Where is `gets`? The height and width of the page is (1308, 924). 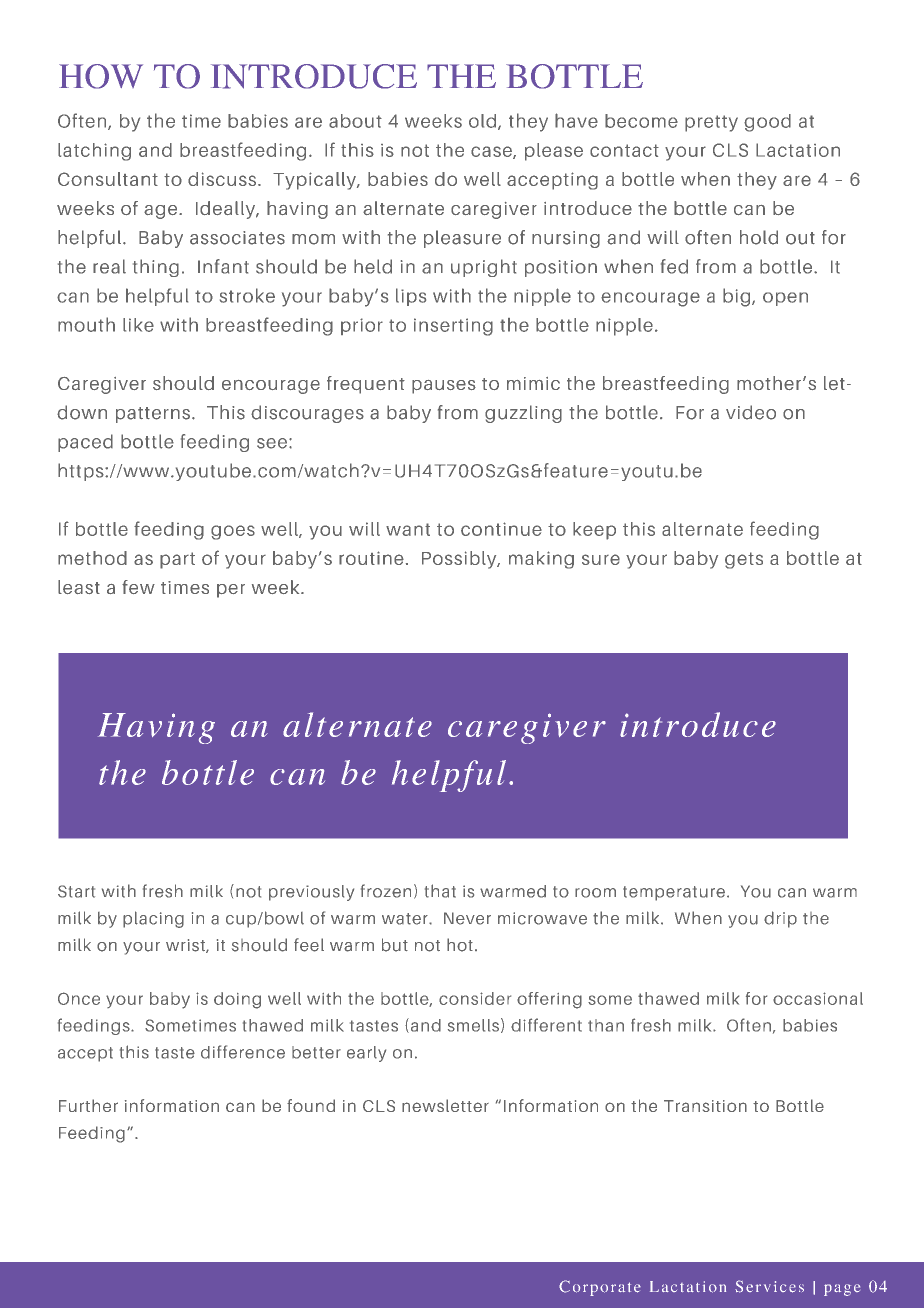
gets is located at coordinates (744, 560).
